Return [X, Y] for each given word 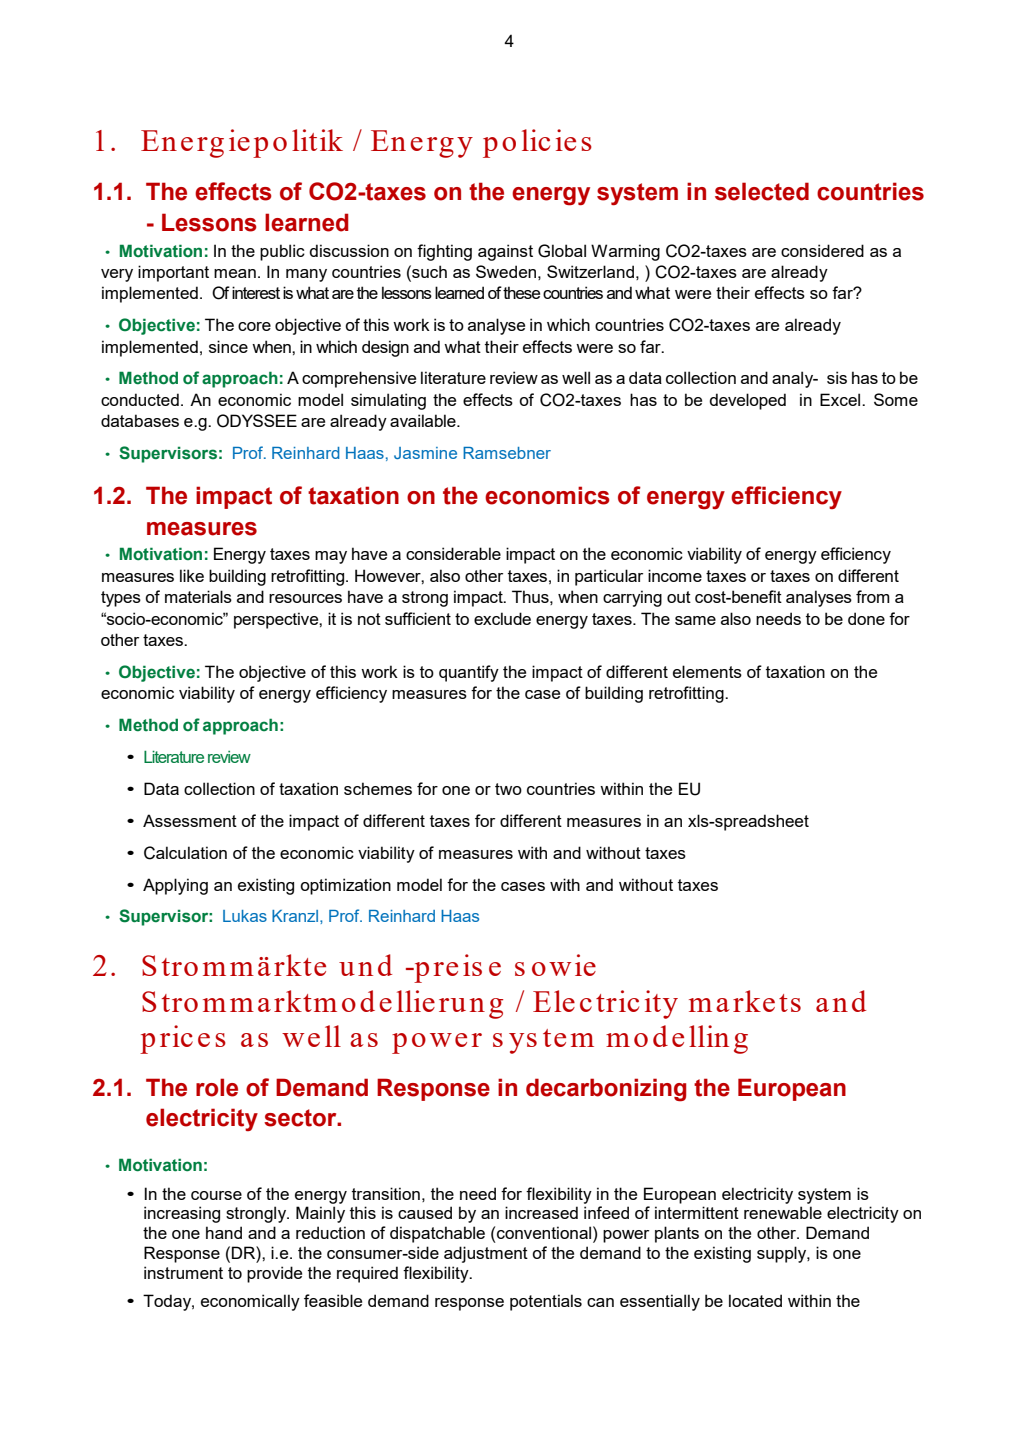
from [873, 596]
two [508, 789]
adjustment [486, 1254]
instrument [183, 1272]
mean [235, 273]
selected [762, 191]
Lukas [245, 916]
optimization [345, 886]
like [192, 575]
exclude [502, 618]
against [505, 252]
